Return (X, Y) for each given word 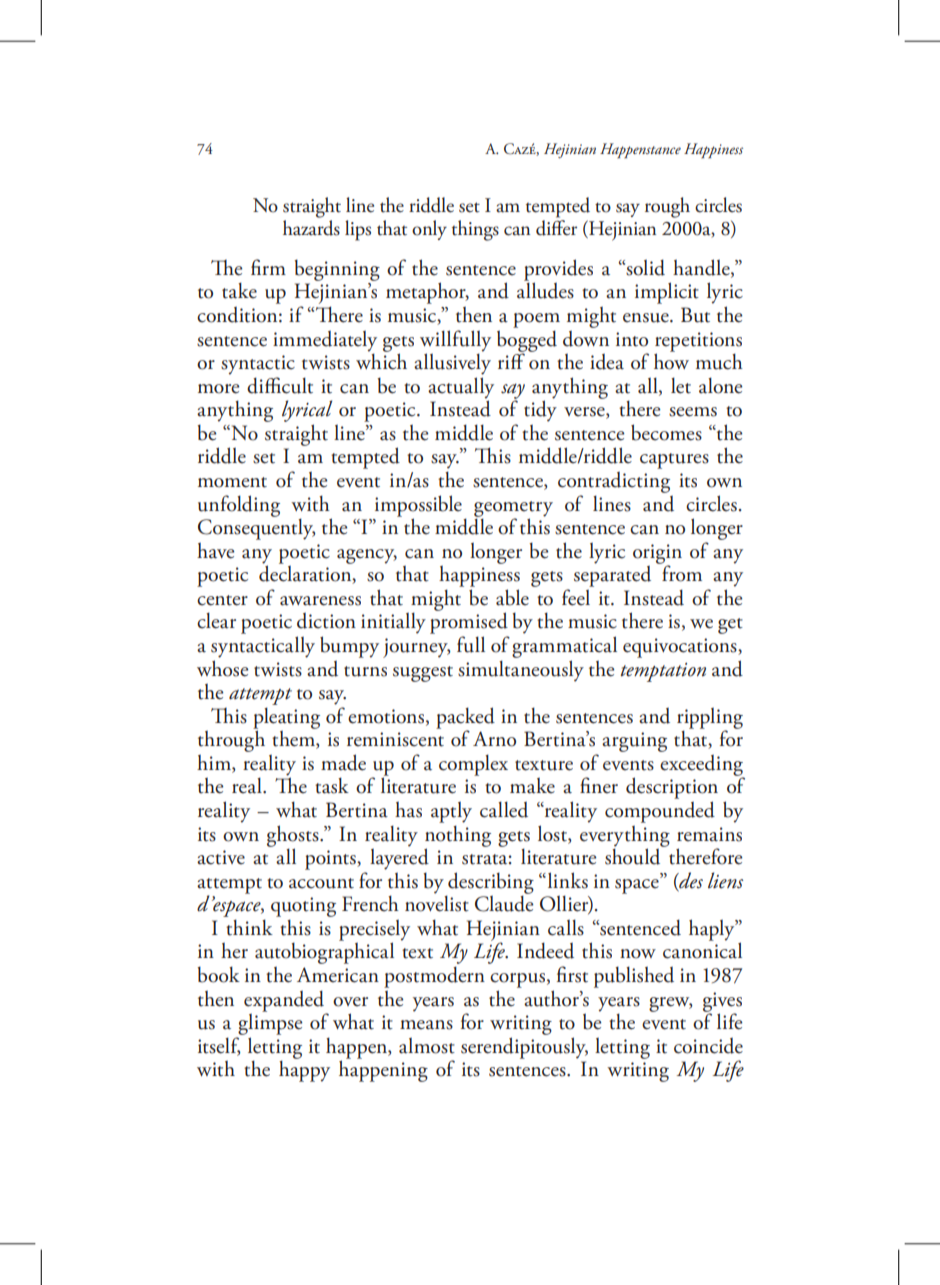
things (475, 230)
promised (469, 623)
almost (427, 1045)
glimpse (270, 1023)
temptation (663, 672)
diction (326, 621)
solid (644, 267)
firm (268, 267)
